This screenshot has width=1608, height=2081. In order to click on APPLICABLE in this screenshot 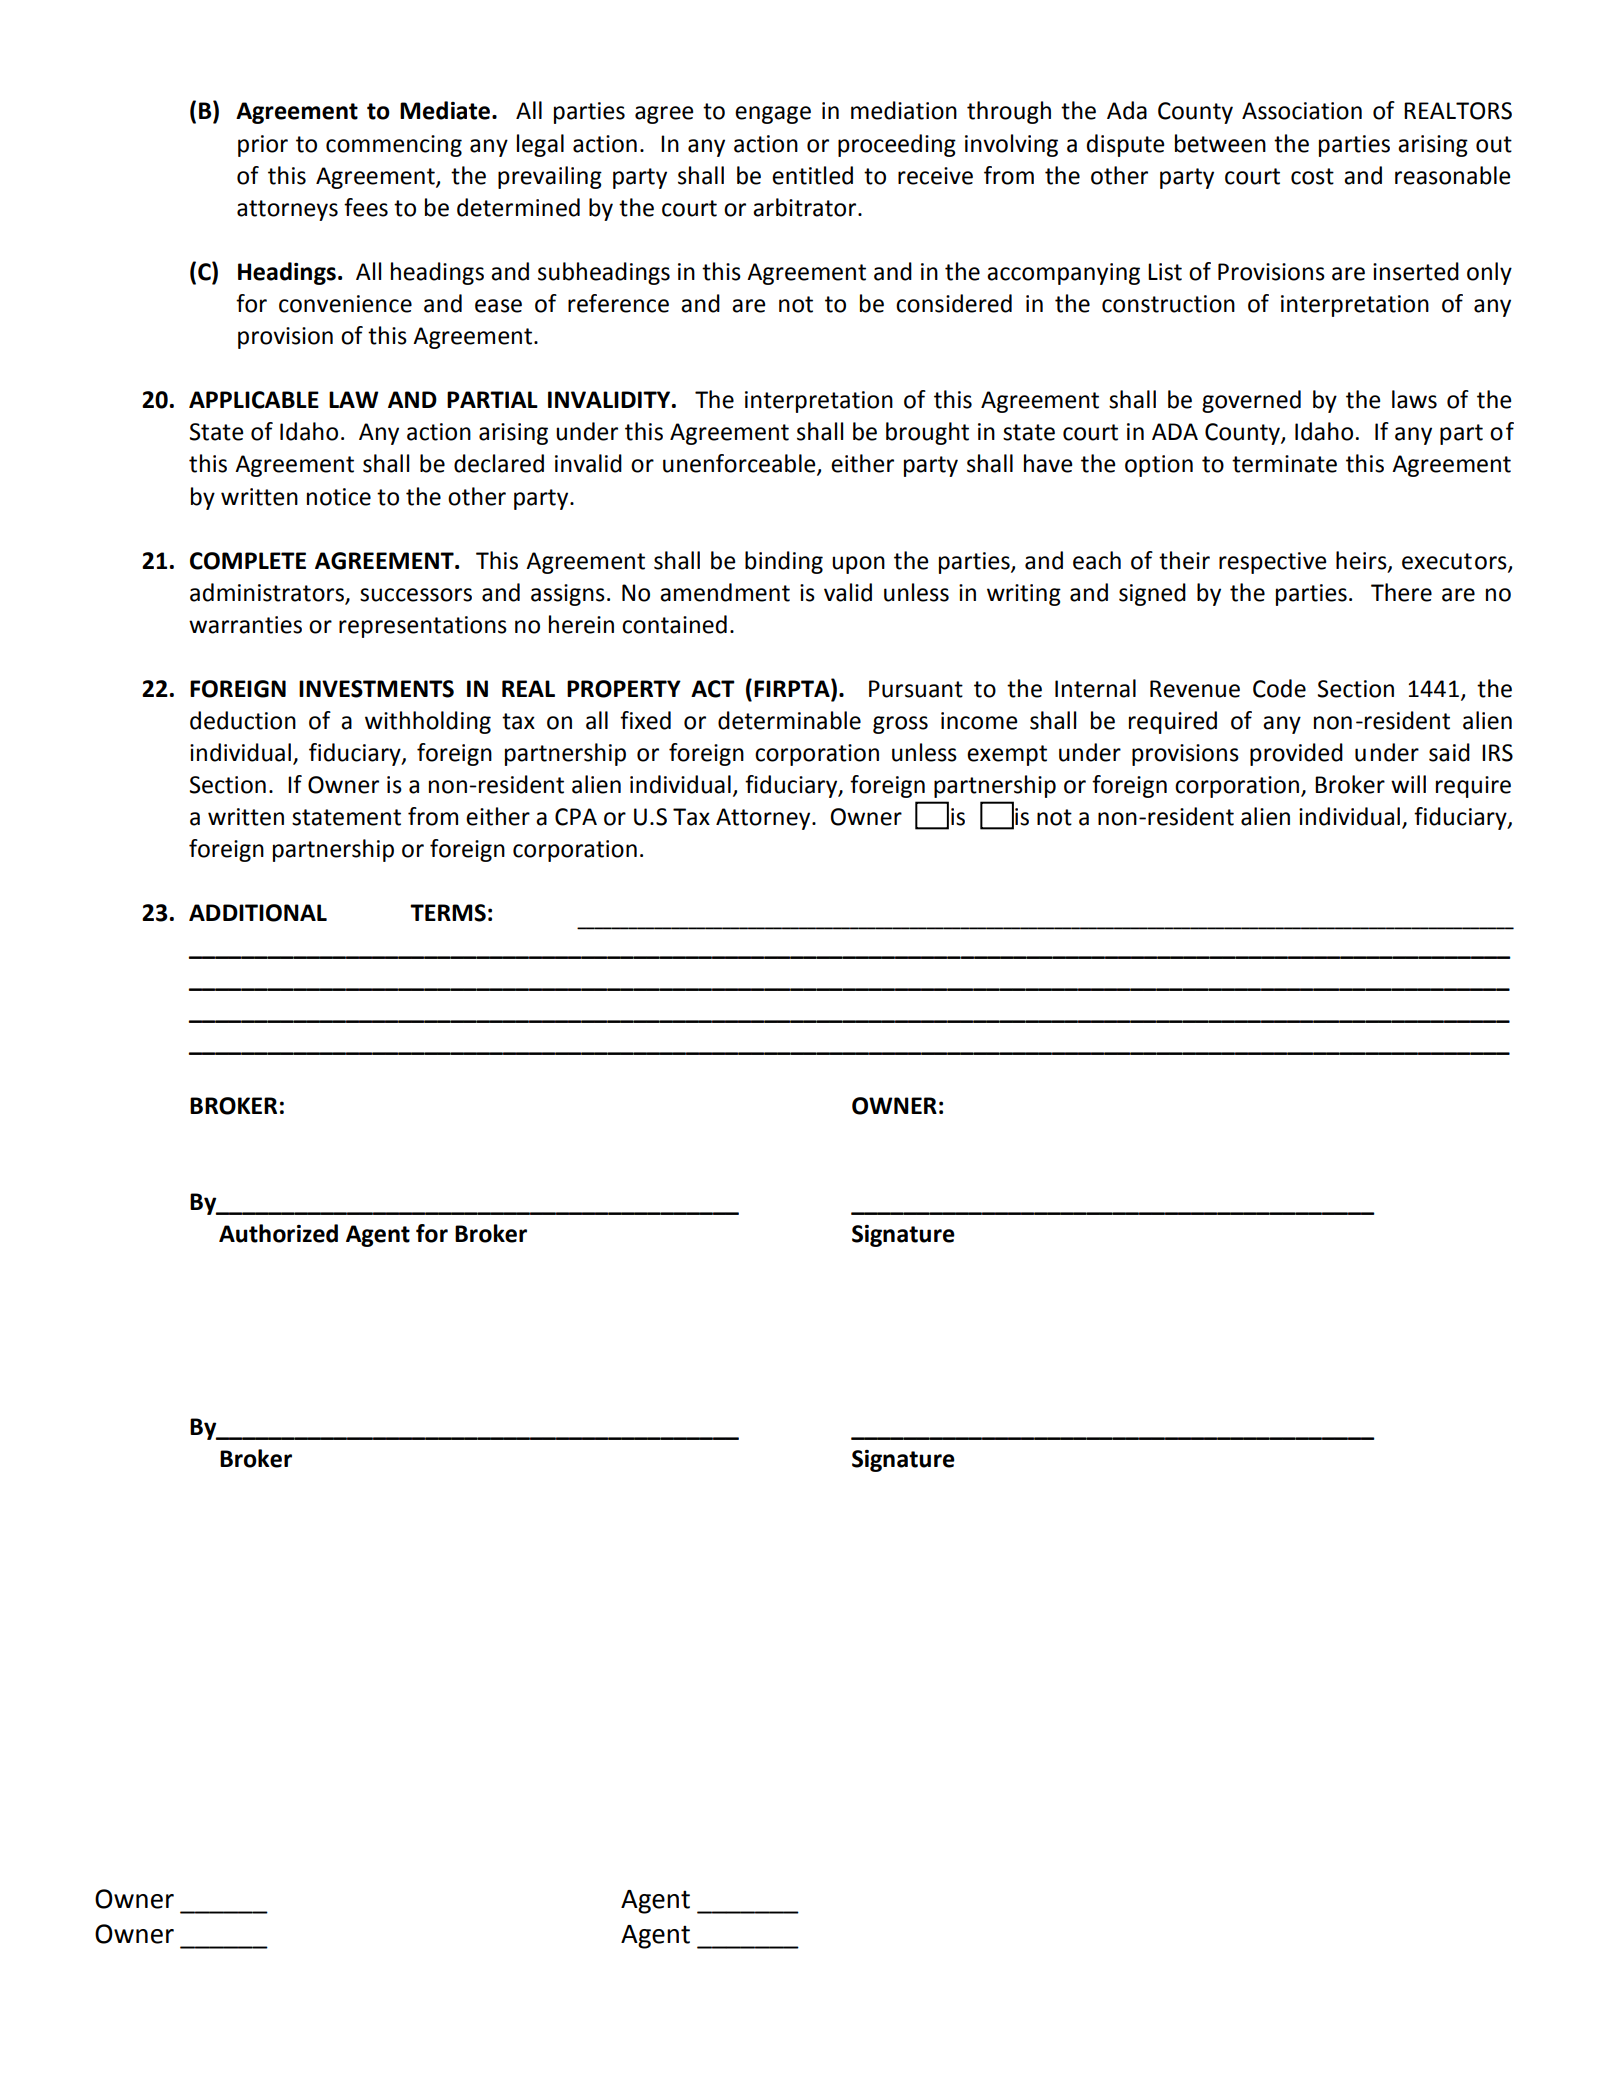, I will do `click(254, 400)`.
